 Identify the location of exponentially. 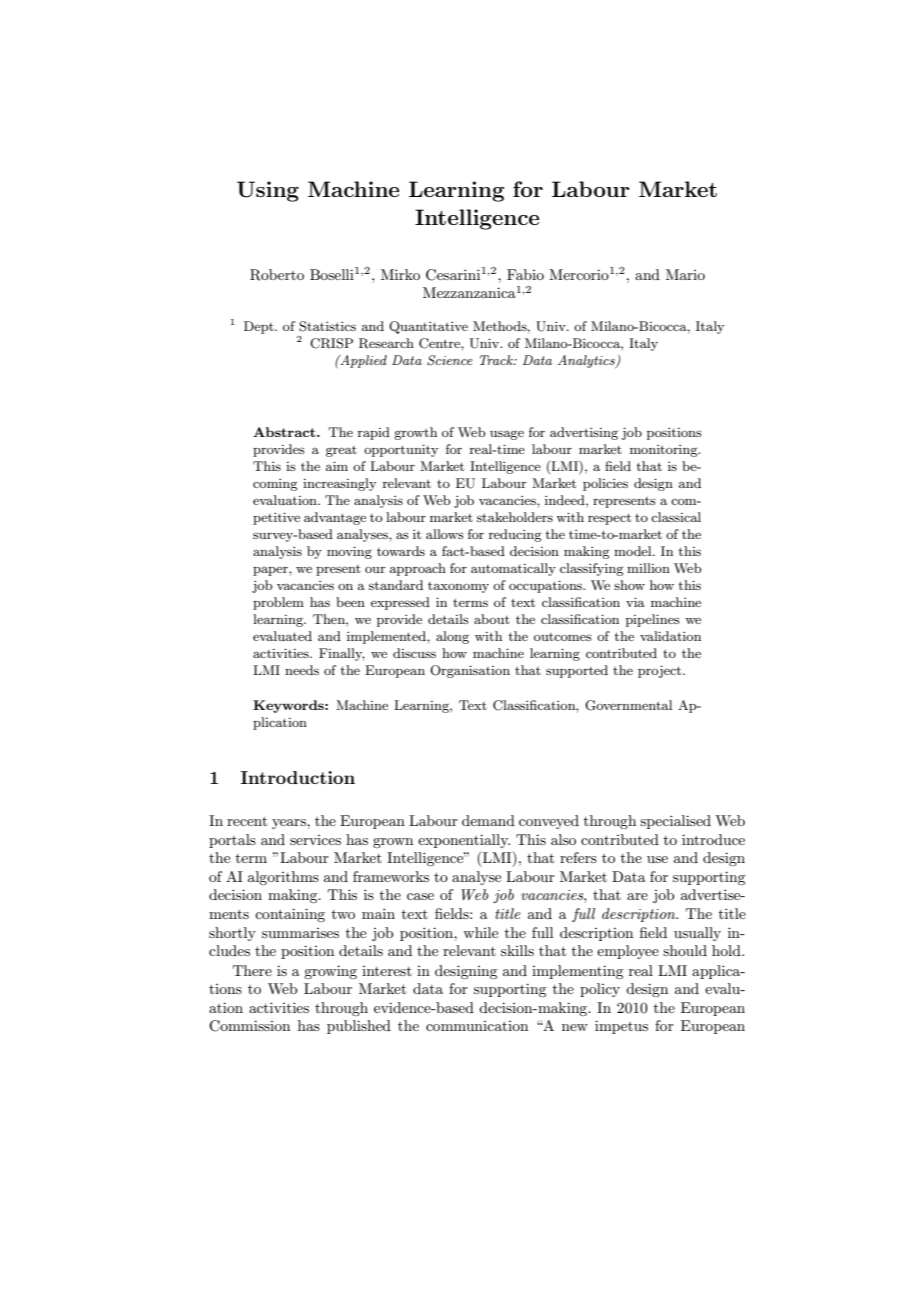
(464, 841).
